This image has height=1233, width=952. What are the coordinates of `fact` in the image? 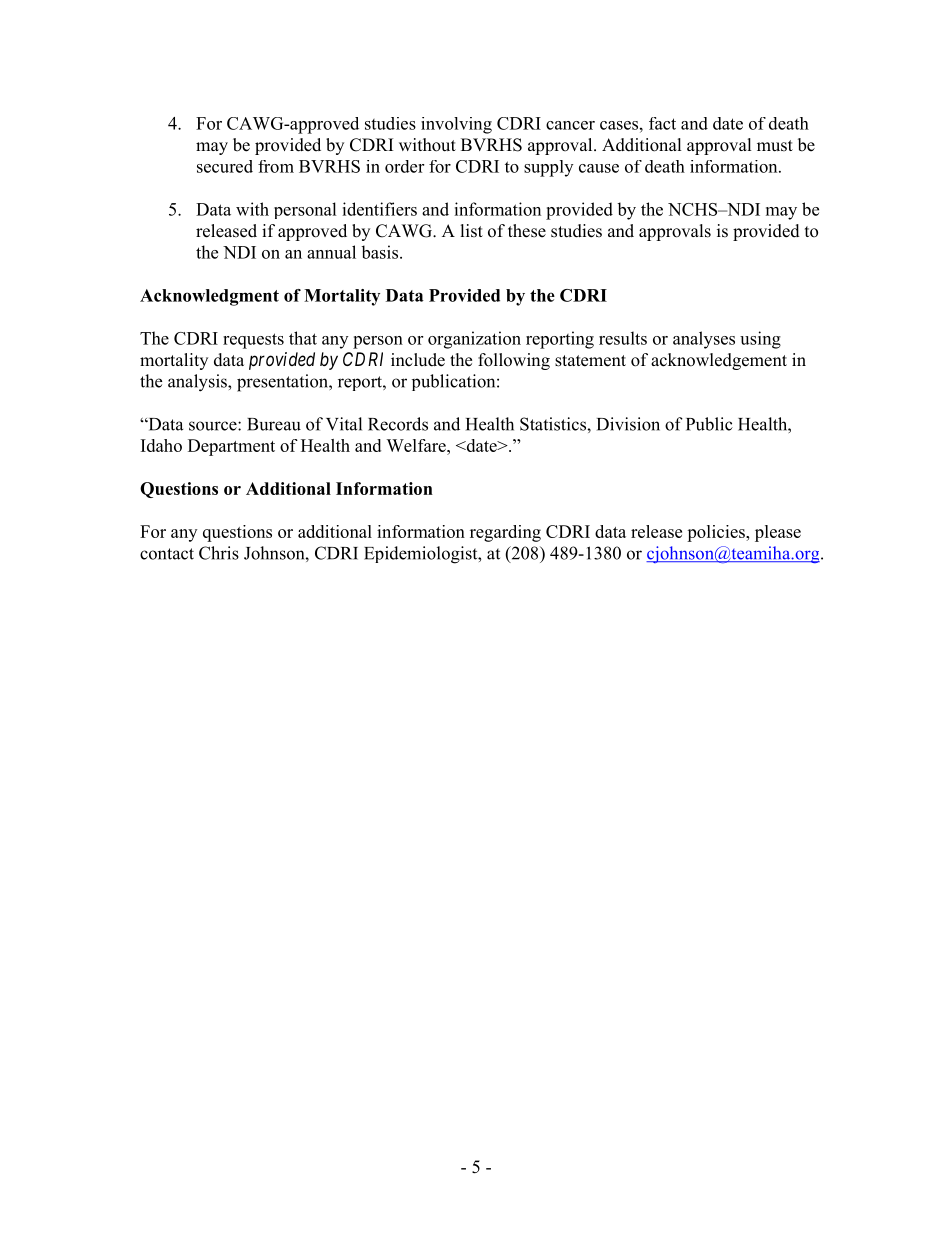 It's located at (662, 123).
